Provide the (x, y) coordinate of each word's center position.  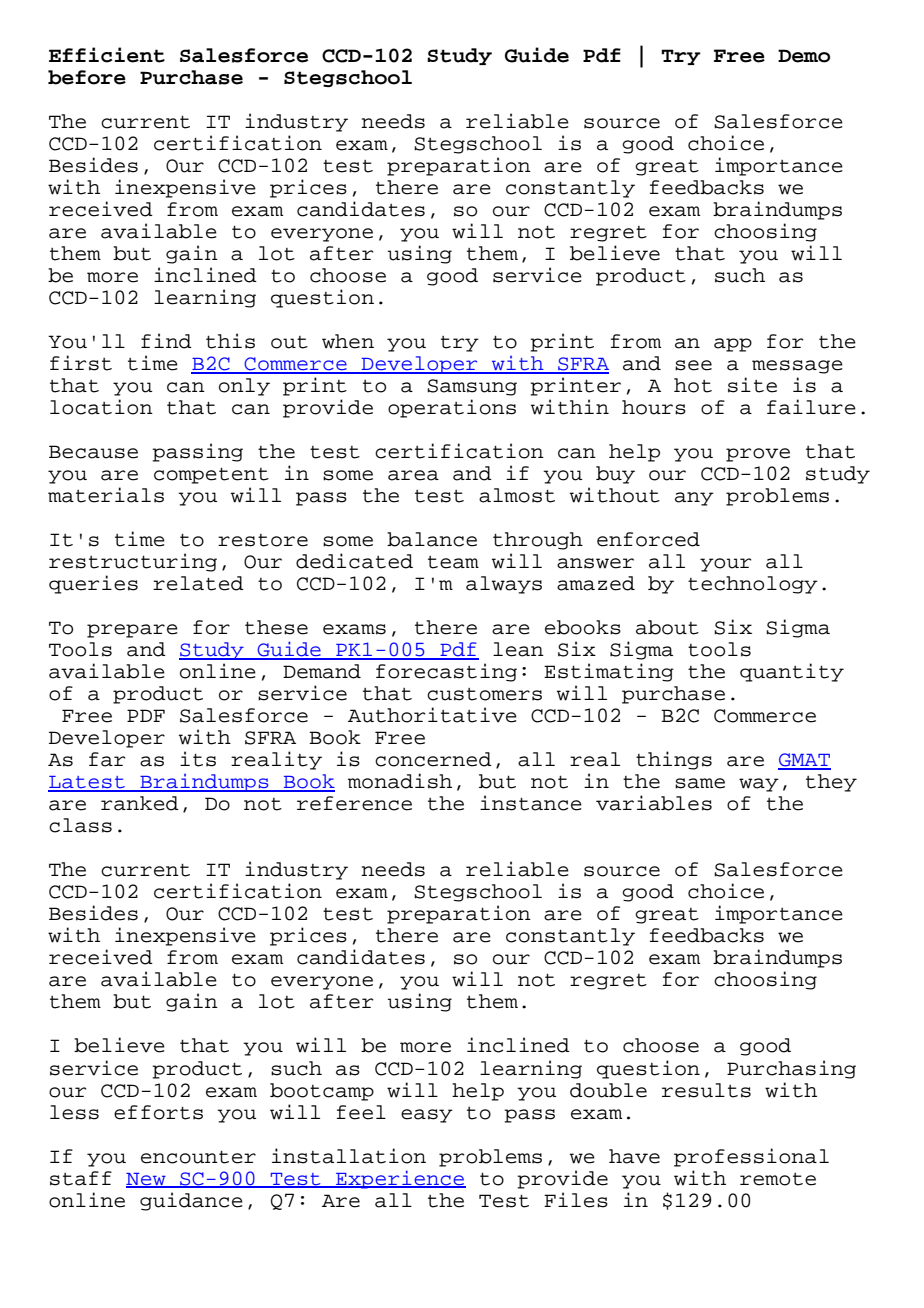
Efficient (107, 55)
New (147, 1180)
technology (753, 585)
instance (531, 803)
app (733, 345)
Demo (804, 56)
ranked (140, 803)
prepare (132, 631)
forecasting (446, 672)
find (166, 341)
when (348, 341)
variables (654, 803)
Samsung (472, 387)
